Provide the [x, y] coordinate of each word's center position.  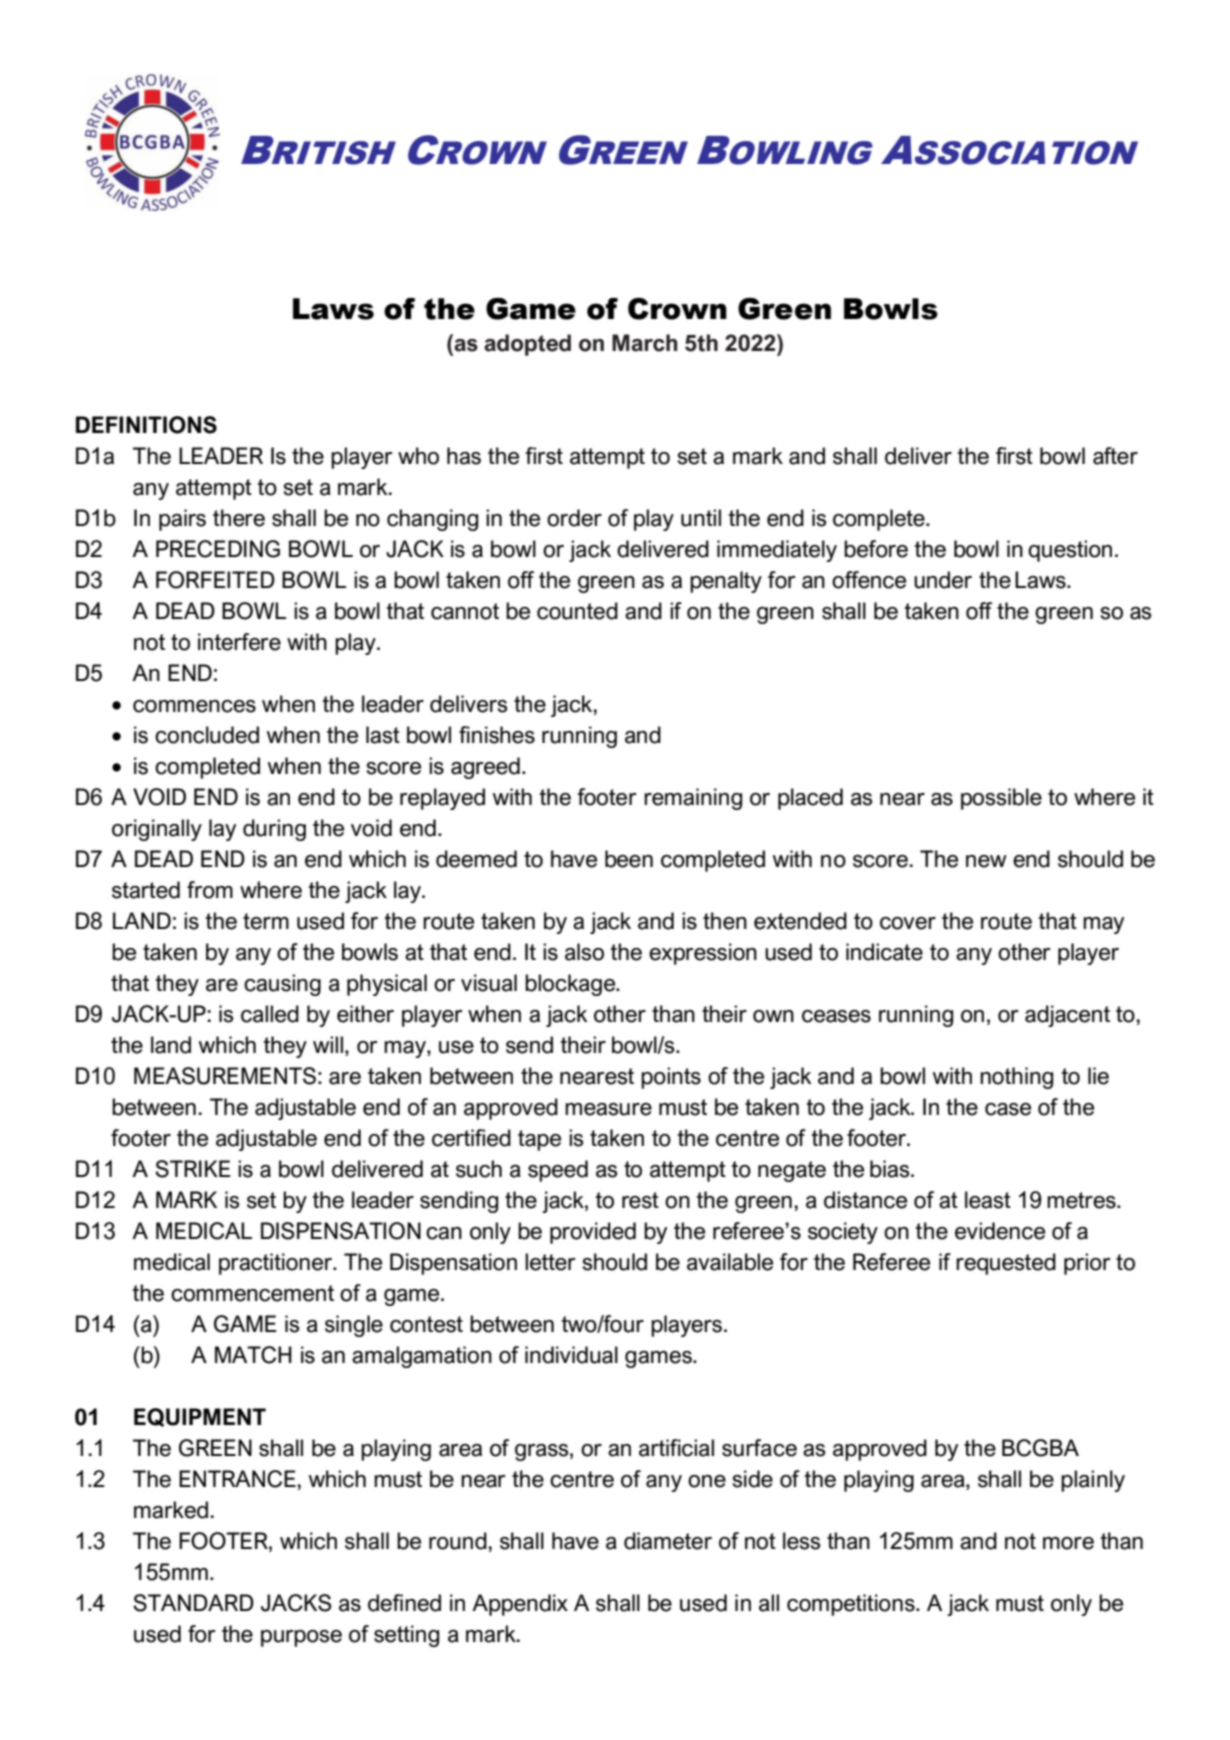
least [988, 1200]
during [274, 830]
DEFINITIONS [146, 425]
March [644, 343]
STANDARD [193, 1603]
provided [593, 1233]
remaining [693, 799]
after [1115, 456]
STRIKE [193, 1169]
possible [1001, 799]
